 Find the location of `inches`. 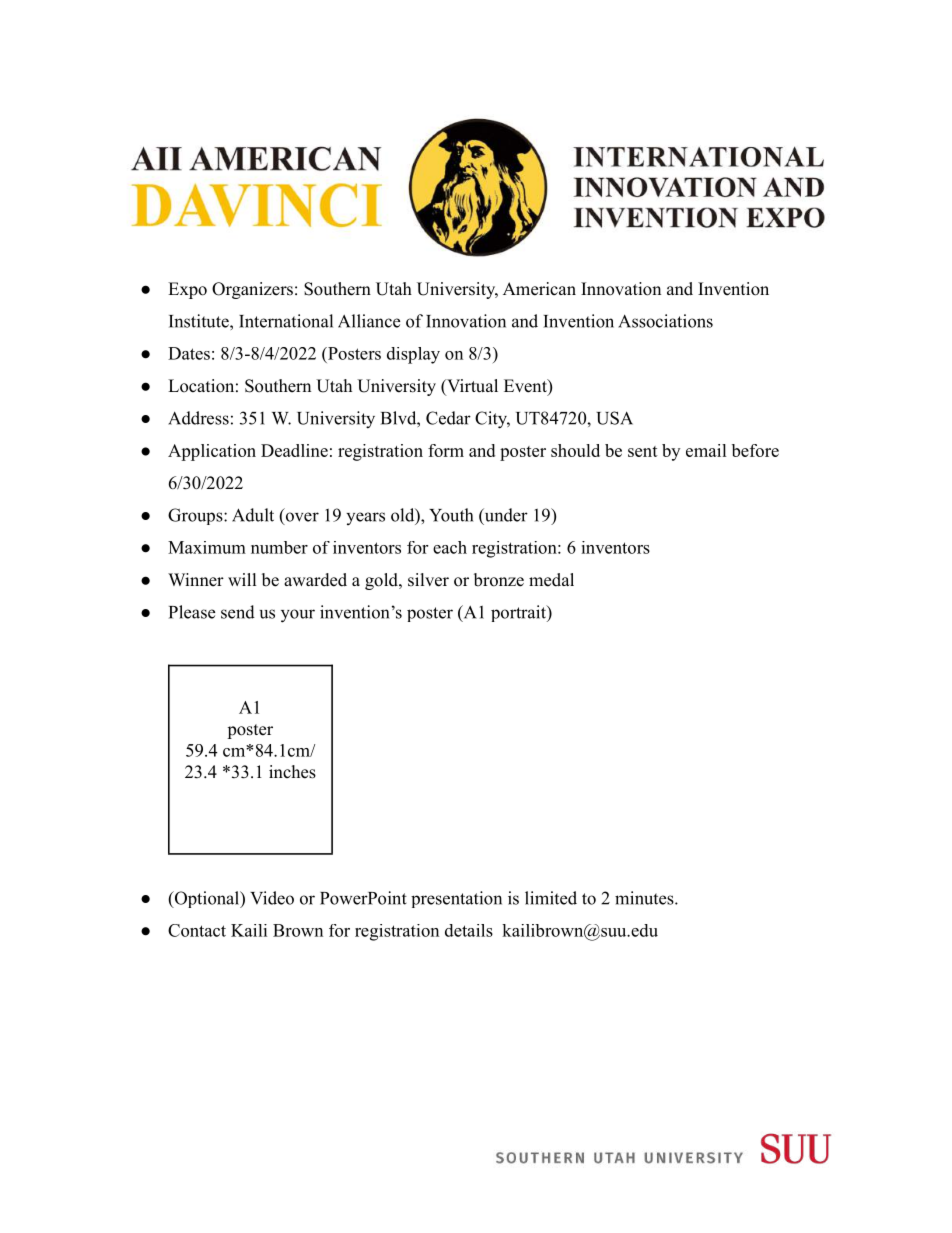

inches is located at coordinates (292, 772).
